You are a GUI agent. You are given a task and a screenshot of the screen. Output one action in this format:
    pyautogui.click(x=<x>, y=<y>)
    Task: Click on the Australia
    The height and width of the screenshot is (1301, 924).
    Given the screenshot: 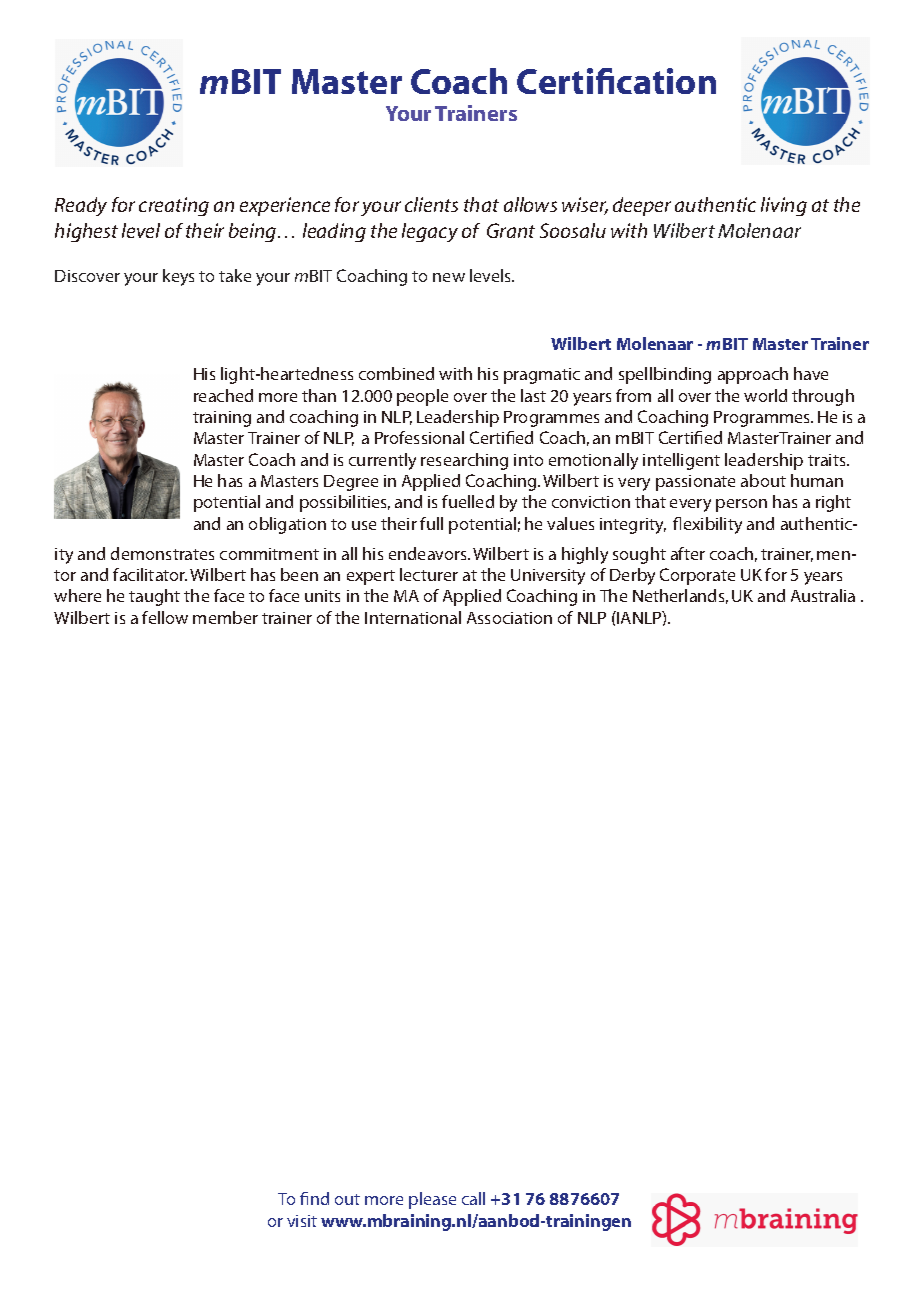 What is the action you would take?
    pyautogui.click(x=823, y=595)
